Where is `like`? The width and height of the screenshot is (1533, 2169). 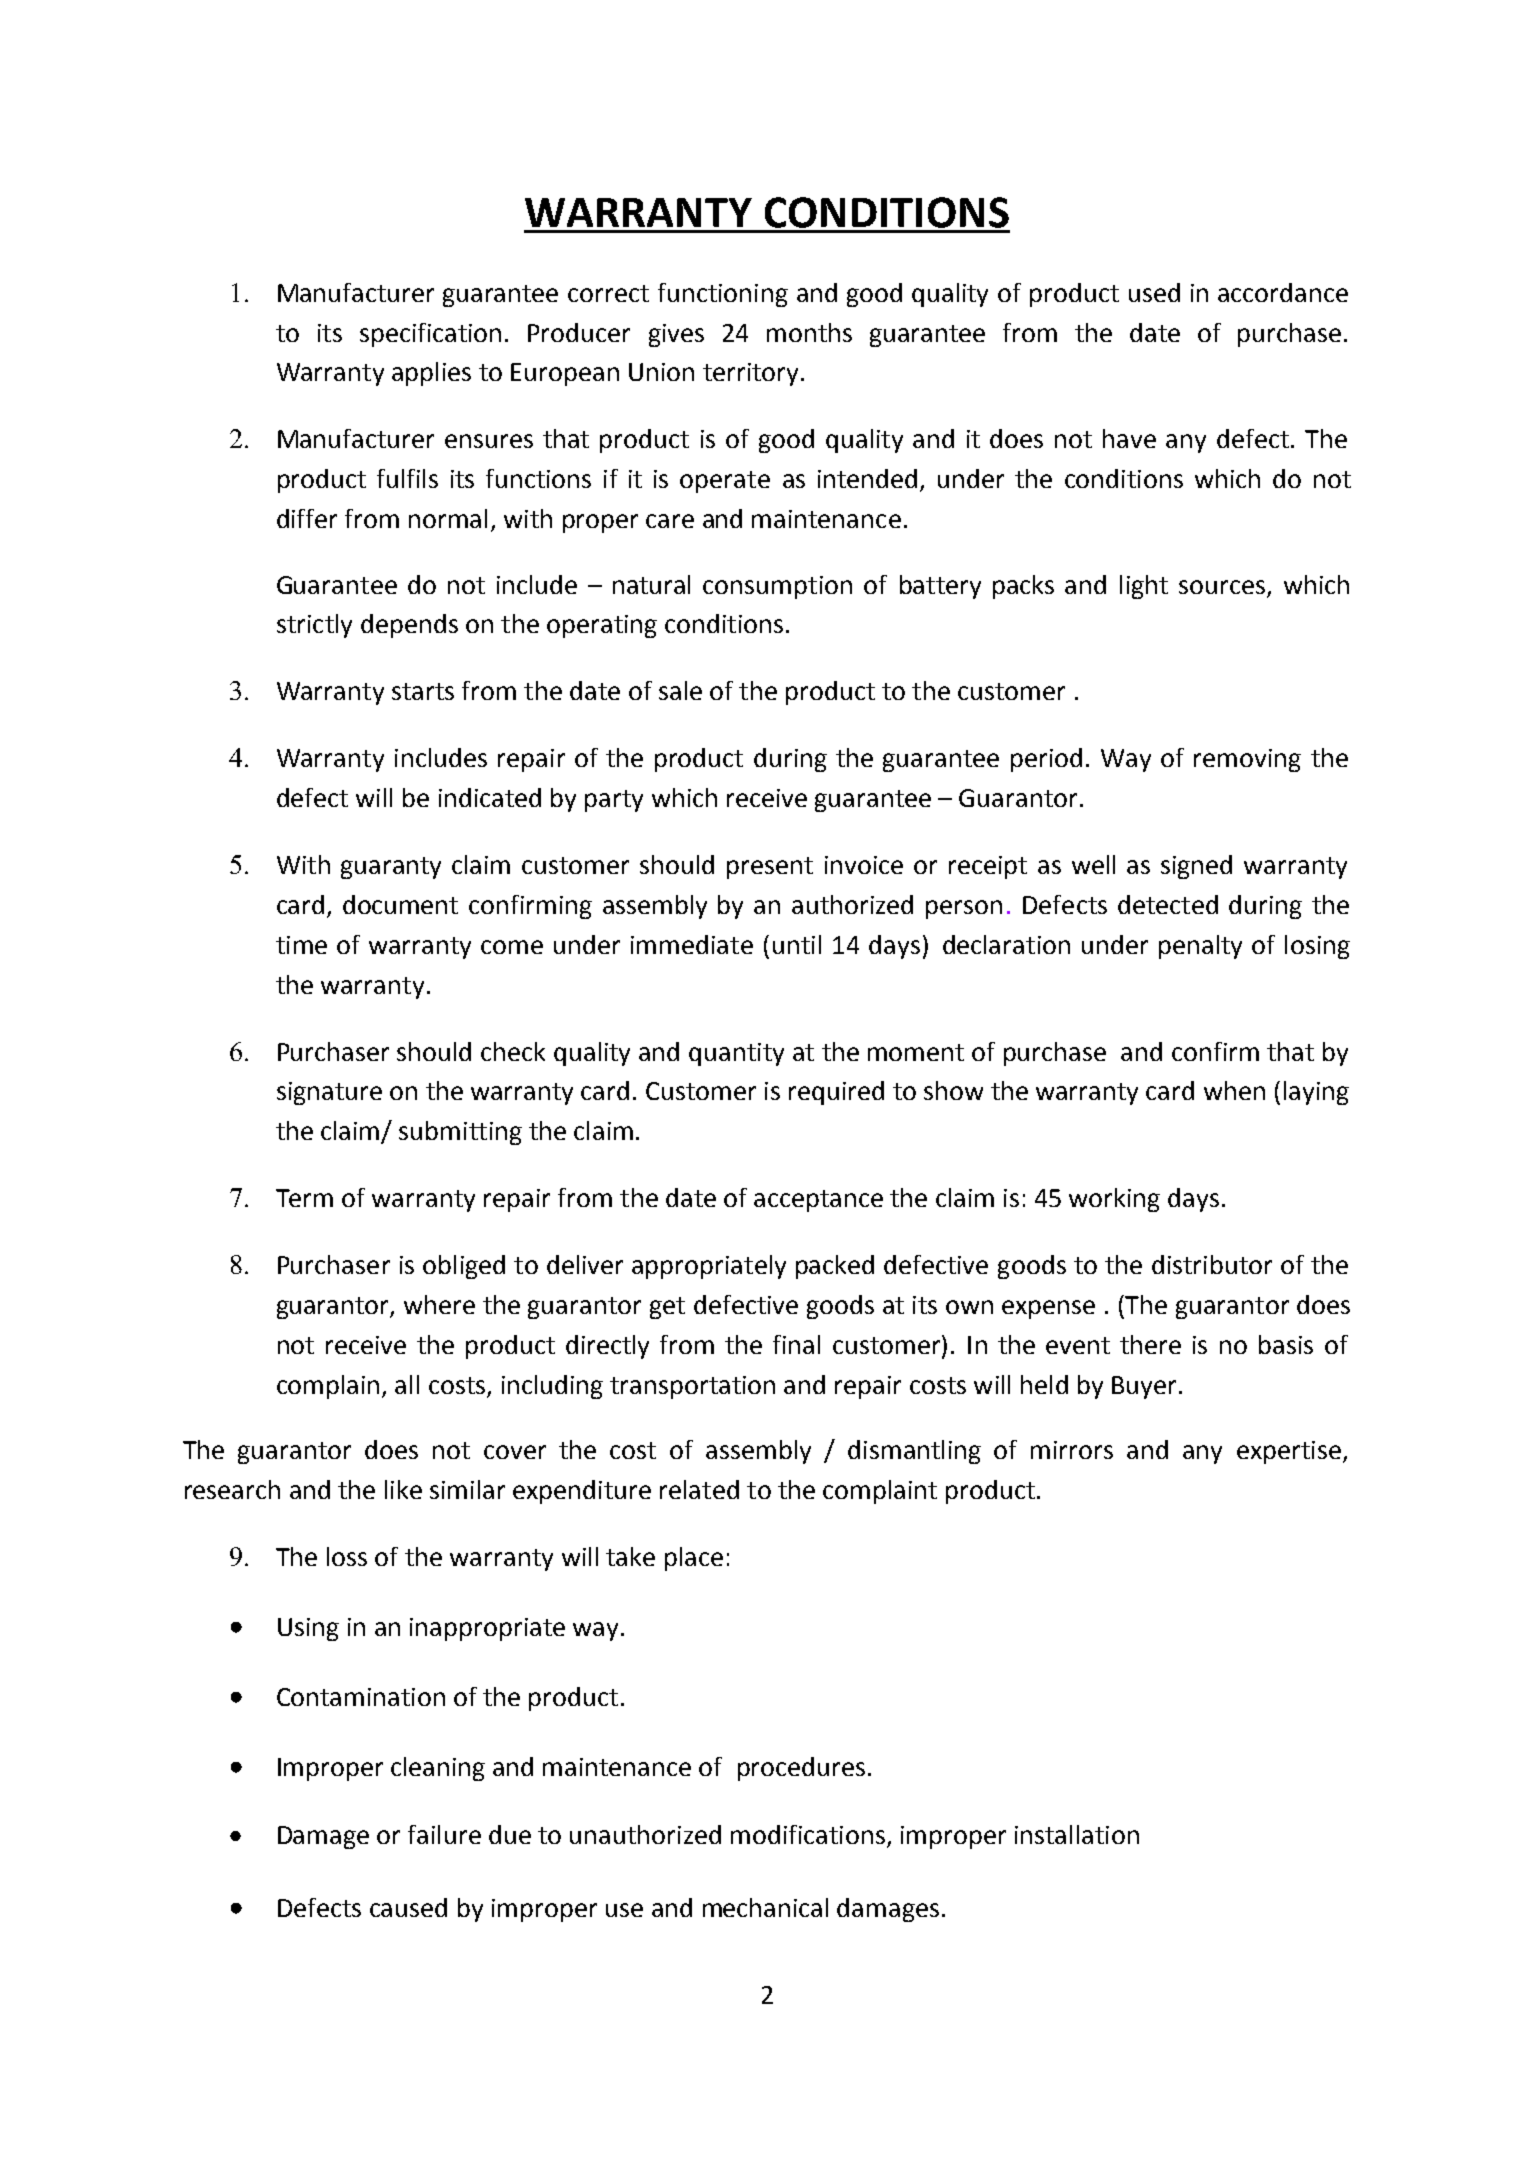
like is located at coordinates (403, 1489).
